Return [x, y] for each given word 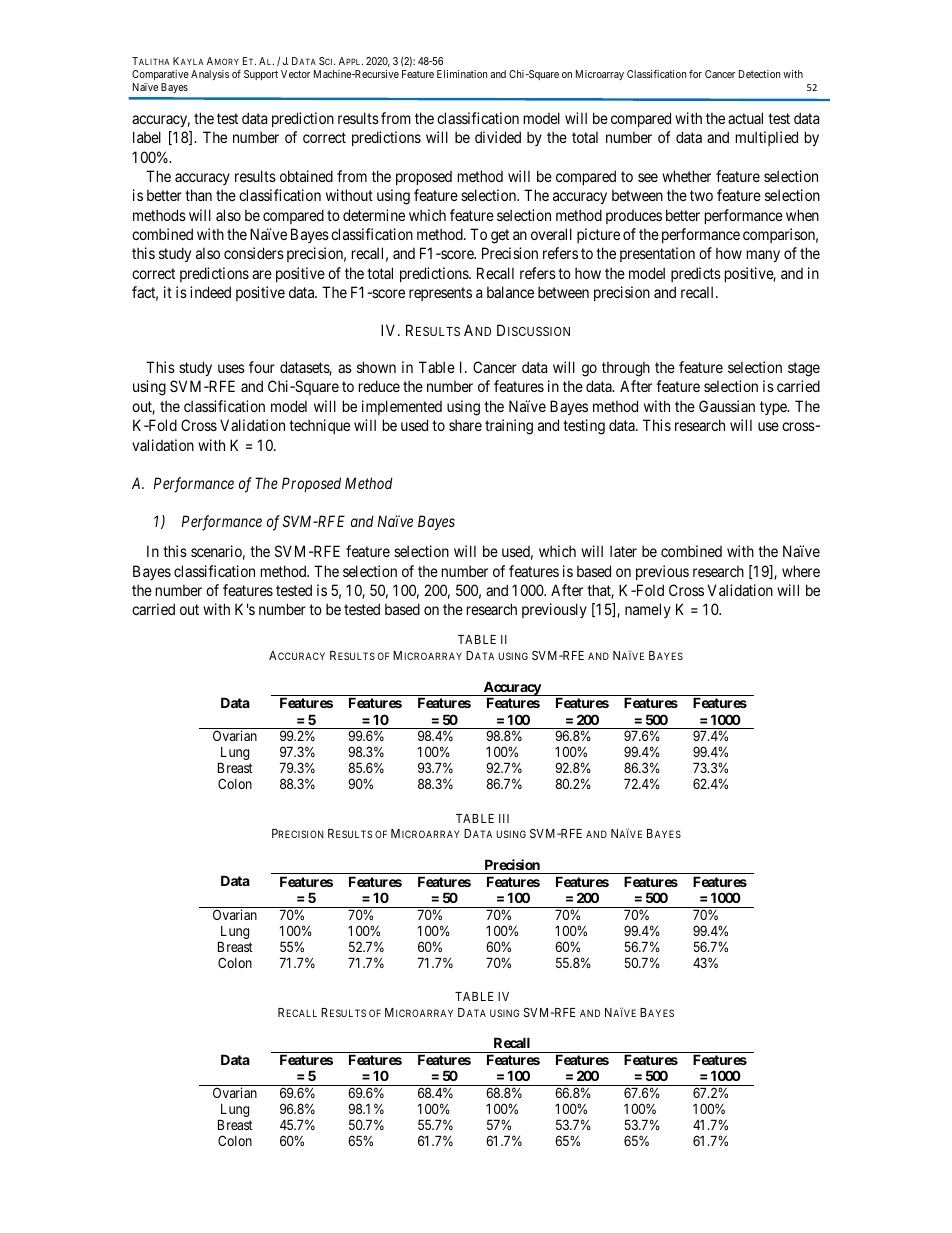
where [801, 571]
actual [745, 118]
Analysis [210, 75]
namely [648, 610]
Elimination [462, 74]
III [504, 818]
